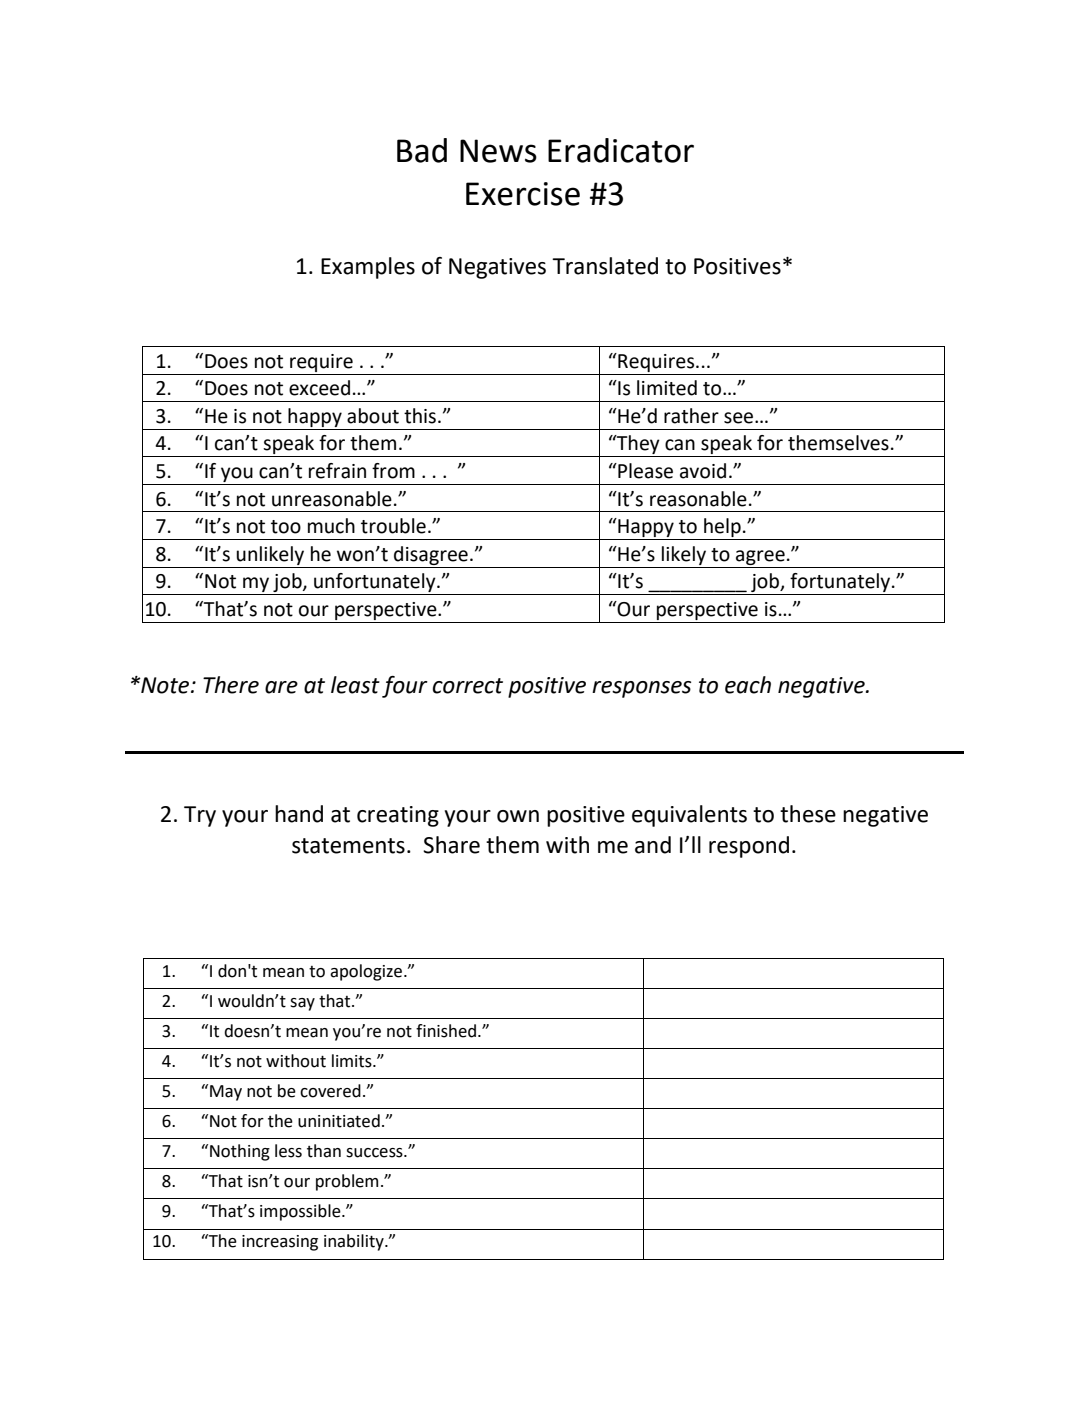  What do you see at coordinates (749, 847) in the screenshot?
I see `respond` at bounding box center [749, 847].
